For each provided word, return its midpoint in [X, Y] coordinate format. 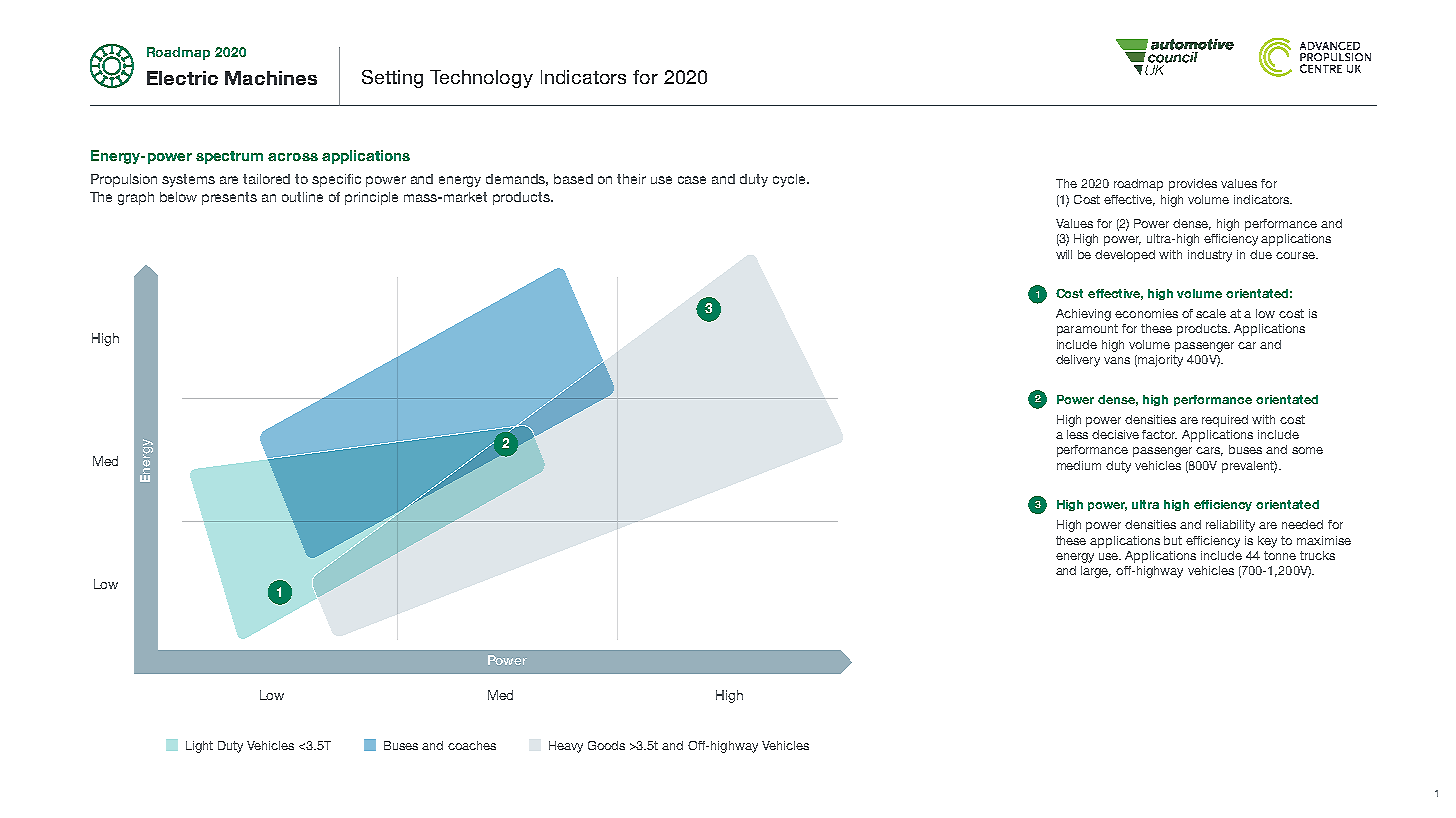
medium [1079, 465]
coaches [472, 745]
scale [1211, 313]
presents [229, 198]
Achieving [1083, 315]
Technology [481, 79]
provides [1193, 185]
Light [199, 747]
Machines [271, 78]
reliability [1230, 526]
